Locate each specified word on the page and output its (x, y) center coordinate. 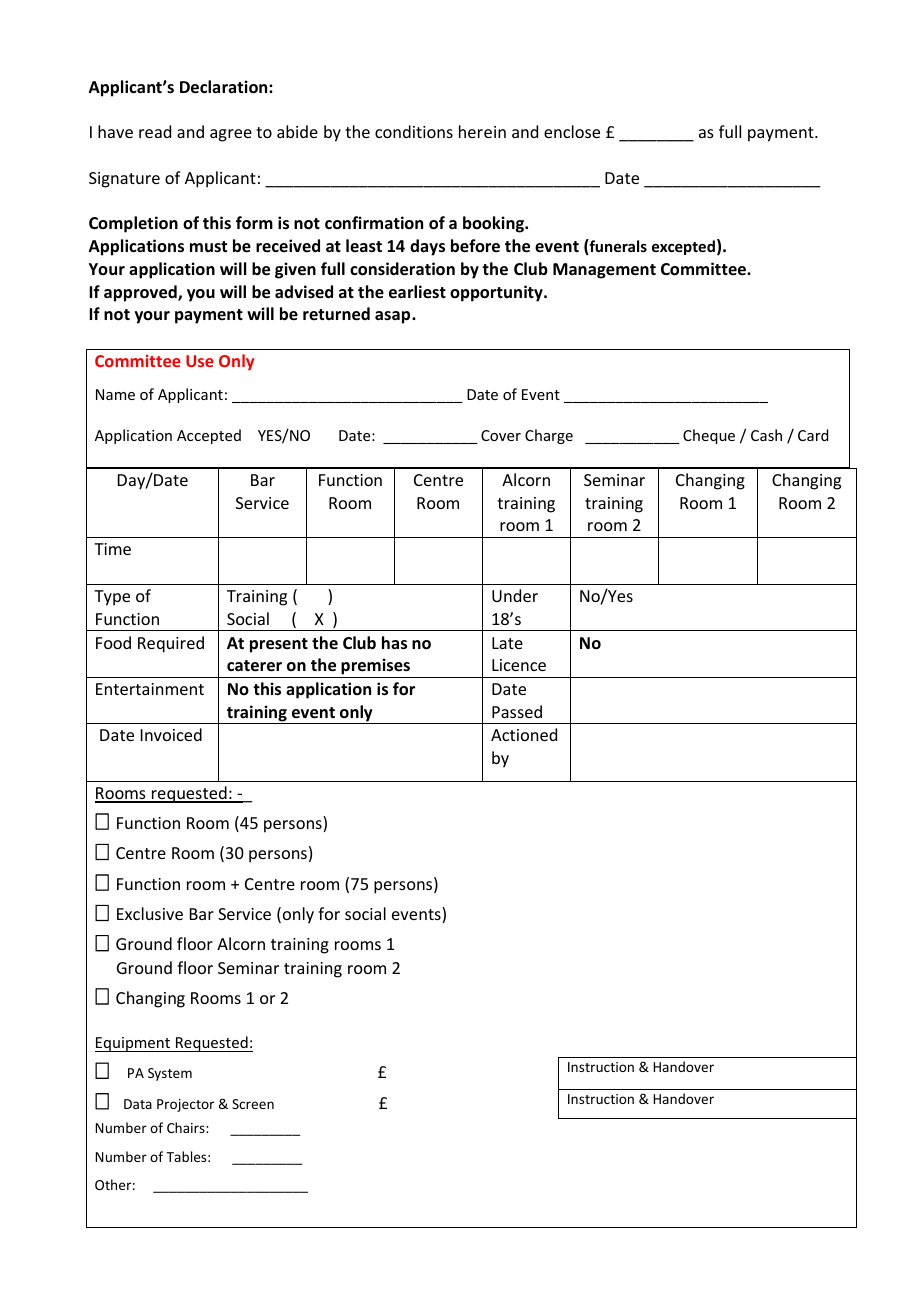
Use (200, 361)
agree (231, 135)
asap (394, 317)
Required (171, 644)
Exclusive (150, 913)
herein (482, 131)
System (170, 1074)
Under (515, 595)
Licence (519, 665)
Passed (517, 711)
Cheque (709, 436)
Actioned (524, 734)
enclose (572, 131)
